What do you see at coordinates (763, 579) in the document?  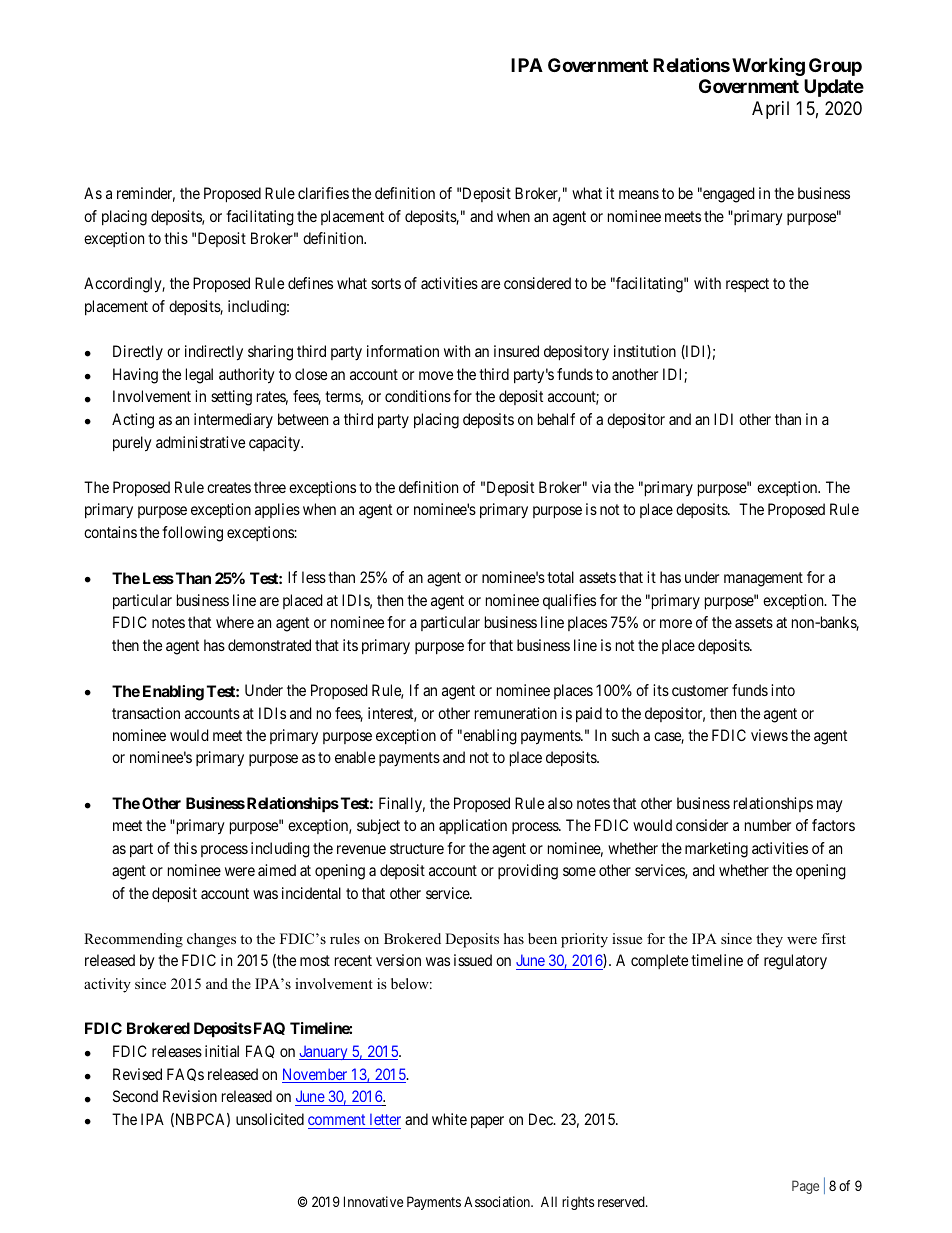 I see `management` at bounding box center [763, 579].
